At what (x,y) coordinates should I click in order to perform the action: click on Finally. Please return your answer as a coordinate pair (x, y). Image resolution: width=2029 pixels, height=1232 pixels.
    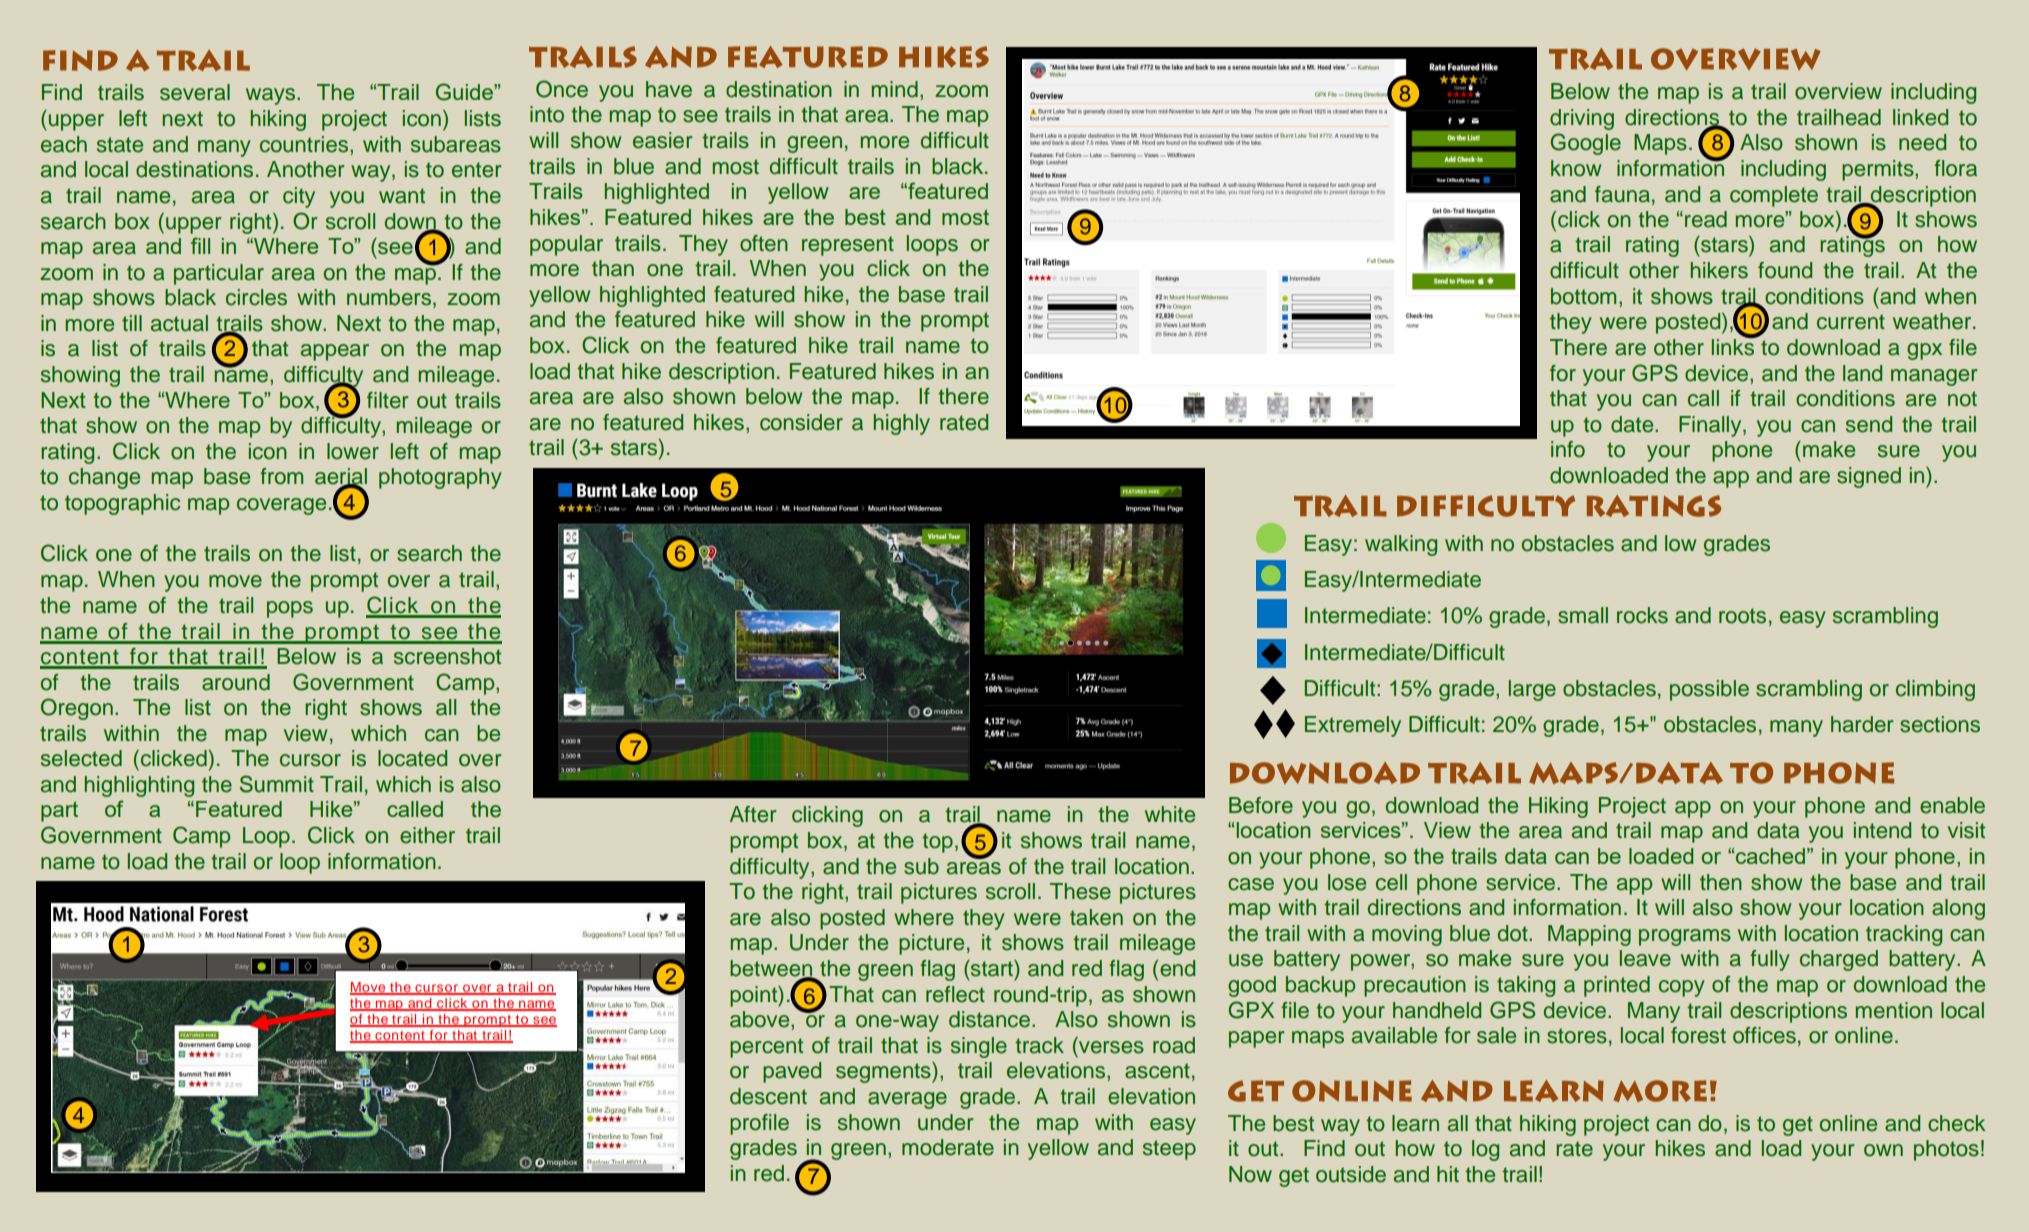
    Looking at the image, I should click on (1711, 426).
